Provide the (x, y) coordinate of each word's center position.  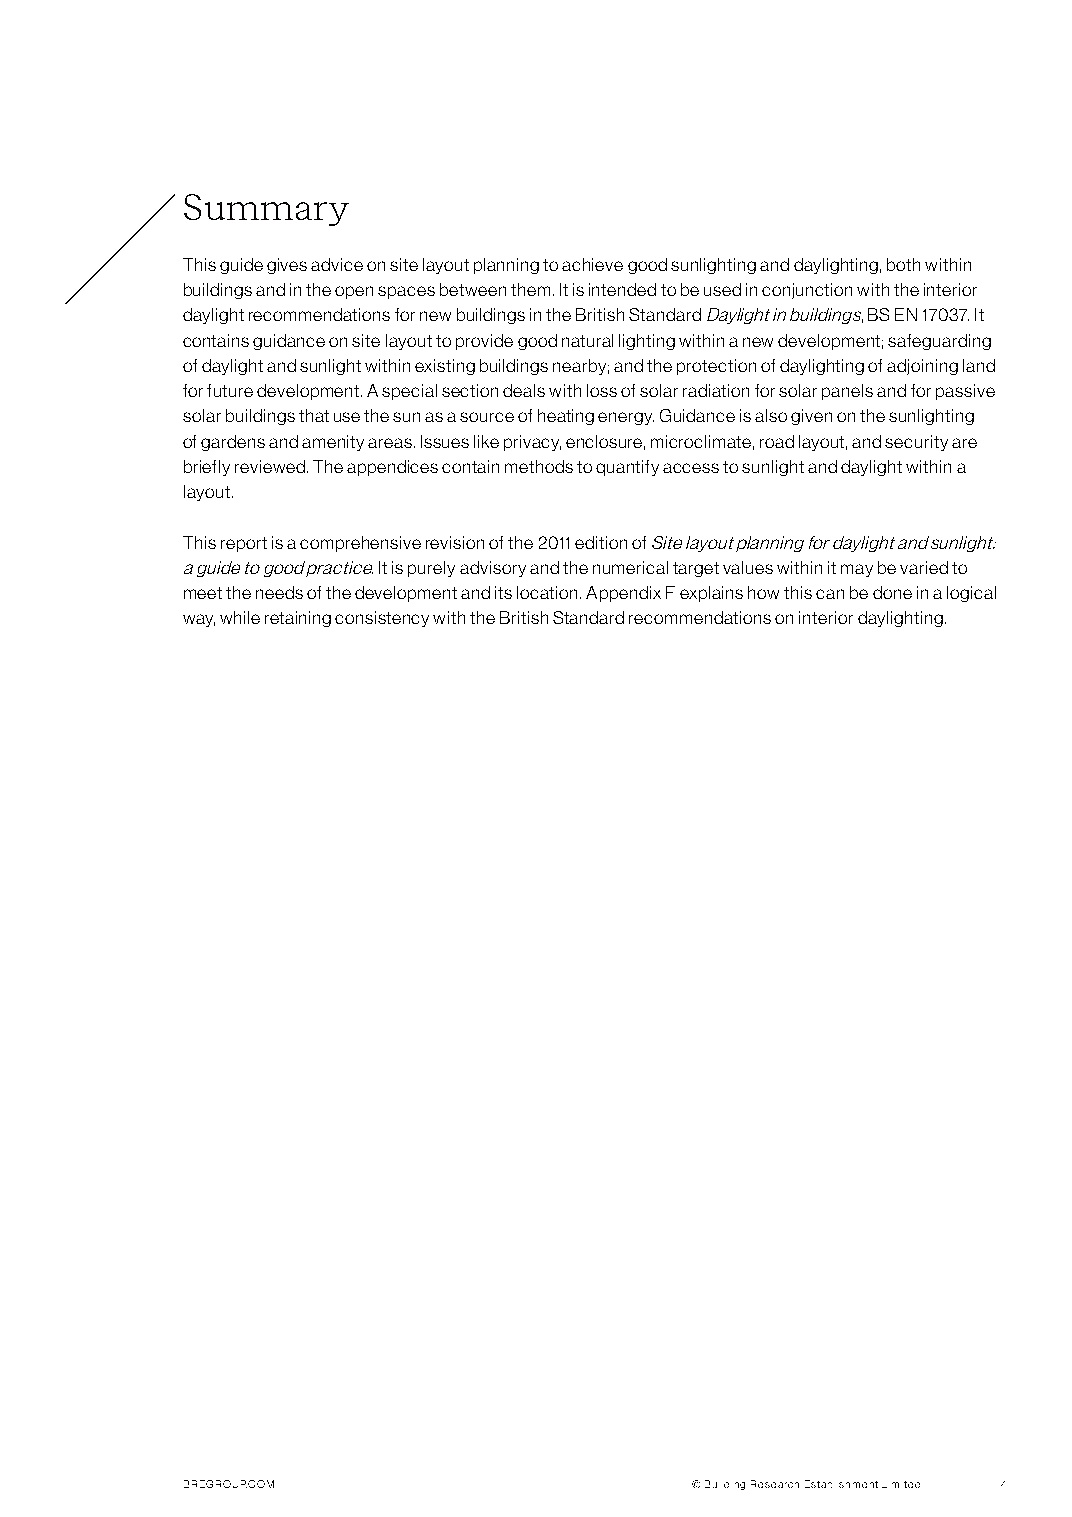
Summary (266, 210)
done (892, 592)
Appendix (623, 594)
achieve (592, 264)
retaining (298, 619)
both (903, 264)
